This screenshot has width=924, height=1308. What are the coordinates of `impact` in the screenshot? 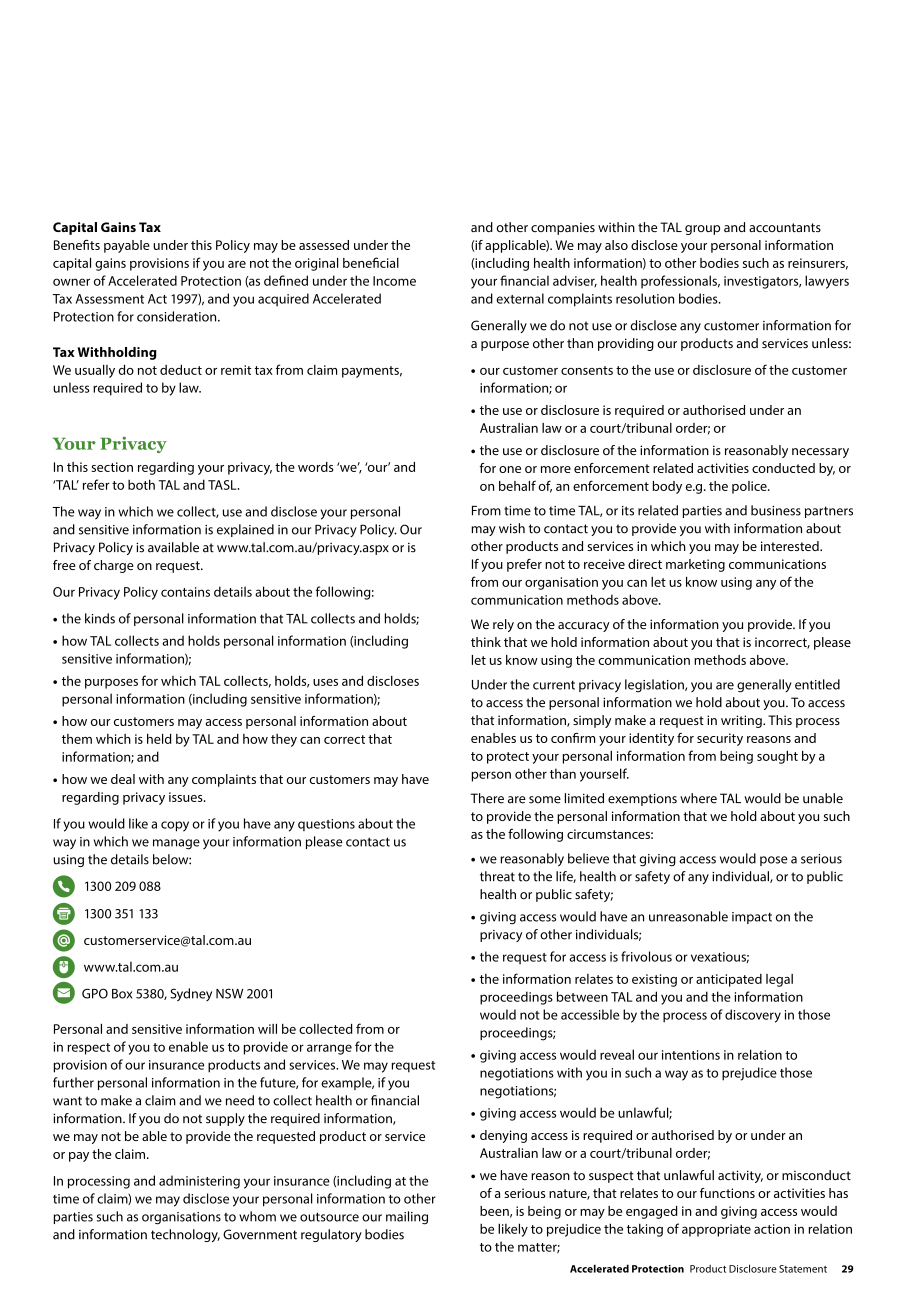 It's located at (752, 918).
